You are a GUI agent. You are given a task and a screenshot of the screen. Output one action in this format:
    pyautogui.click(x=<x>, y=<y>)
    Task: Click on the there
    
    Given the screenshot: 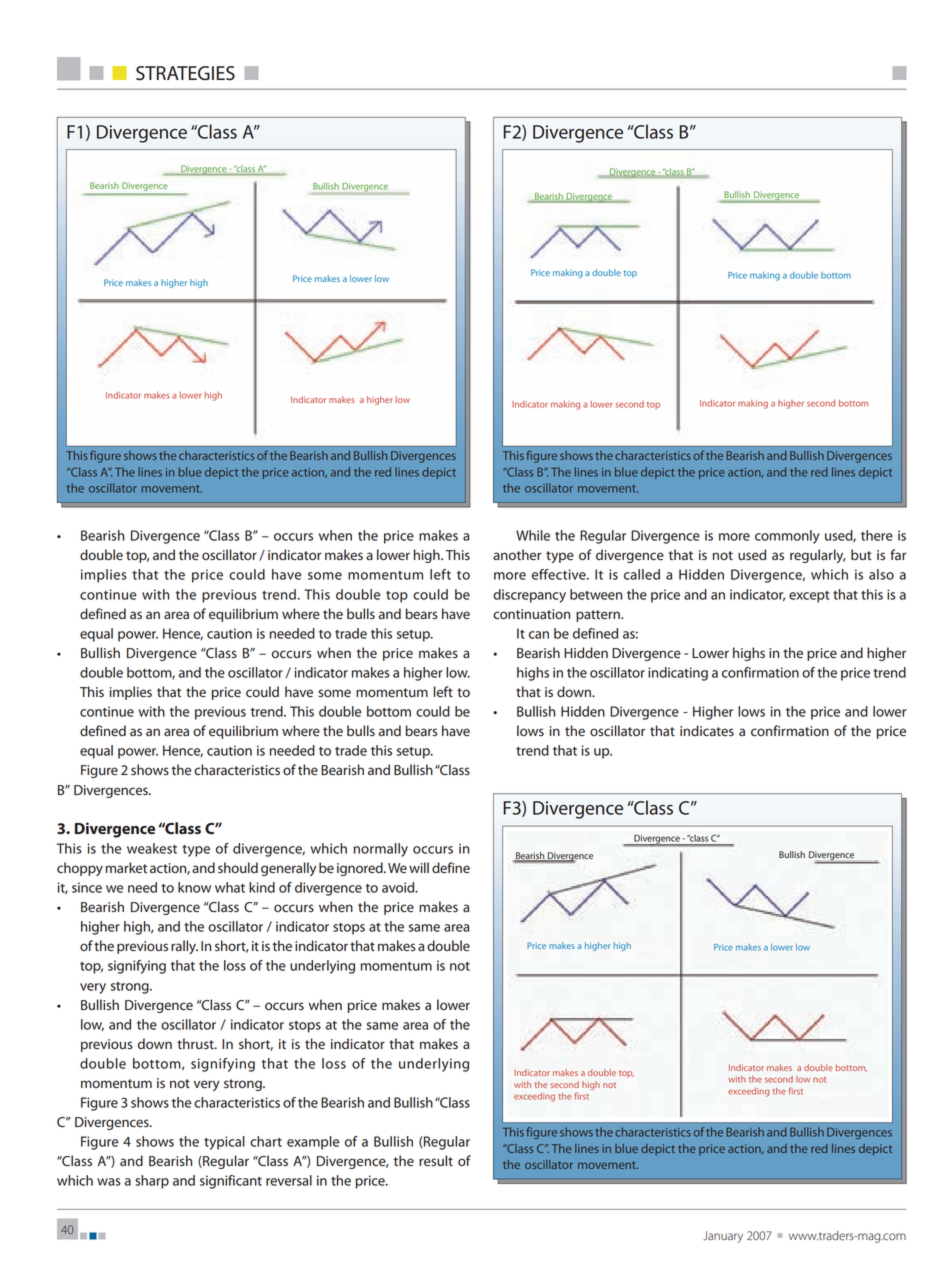 What is the action you would take?
    pyautogui.click(x=877, y=535)
